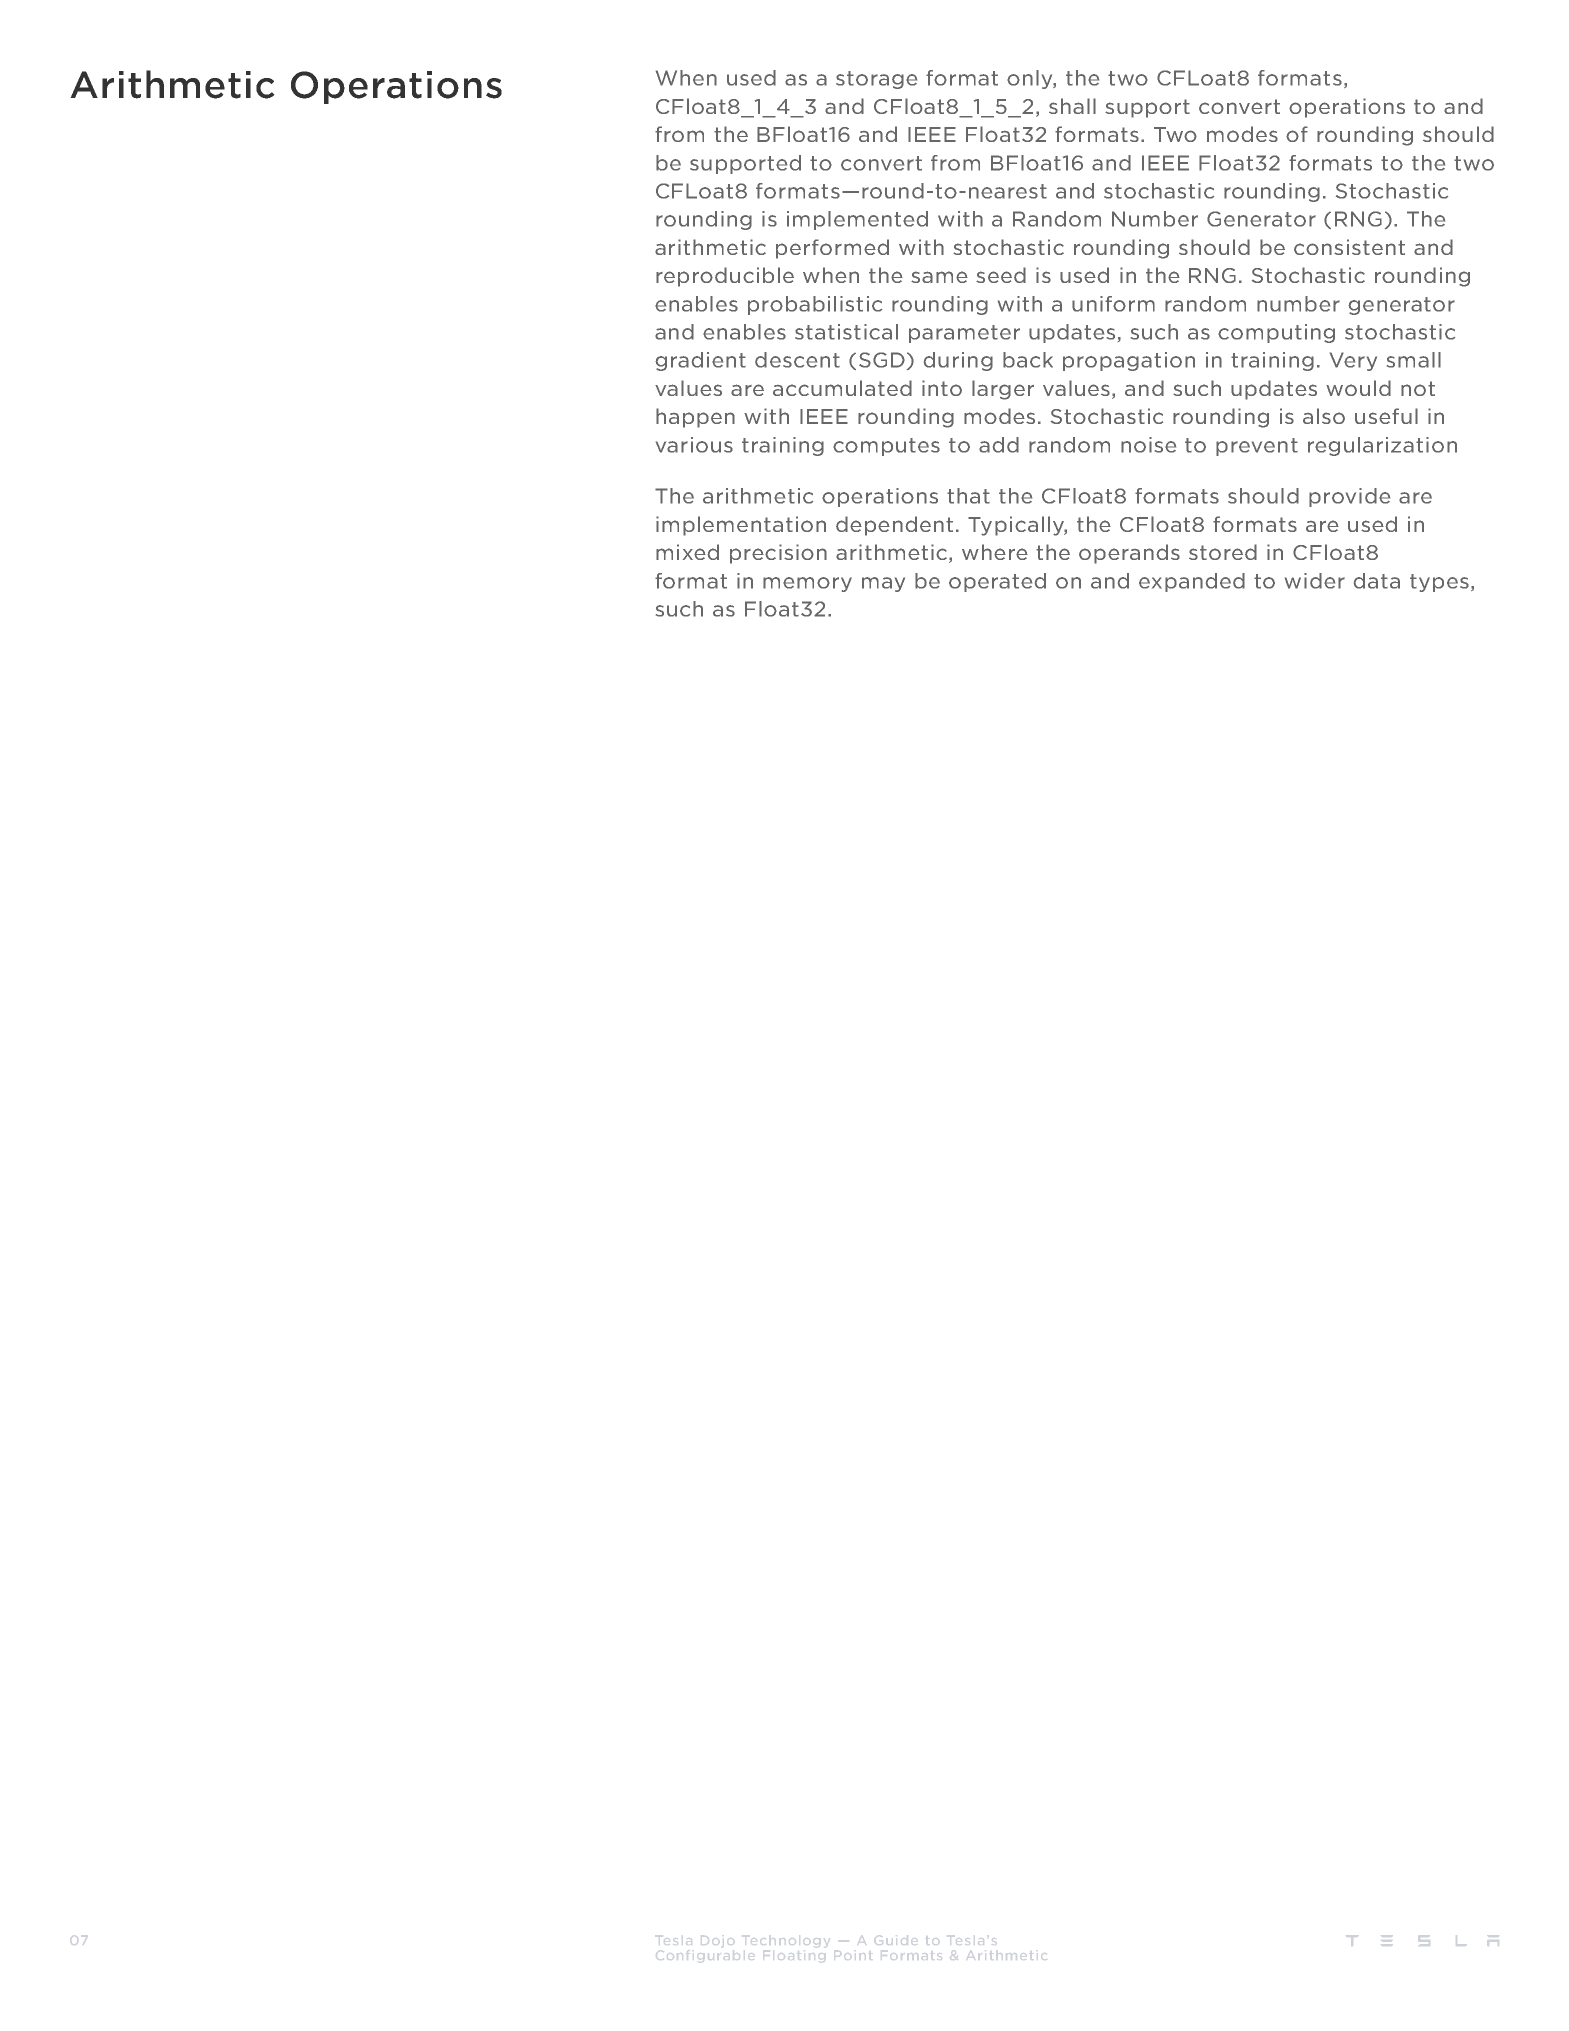 This document has height=2031, width=1569. What do you see at coordinates (999, 445) in the document?
I see `add` at bounding box center [999, 445].
